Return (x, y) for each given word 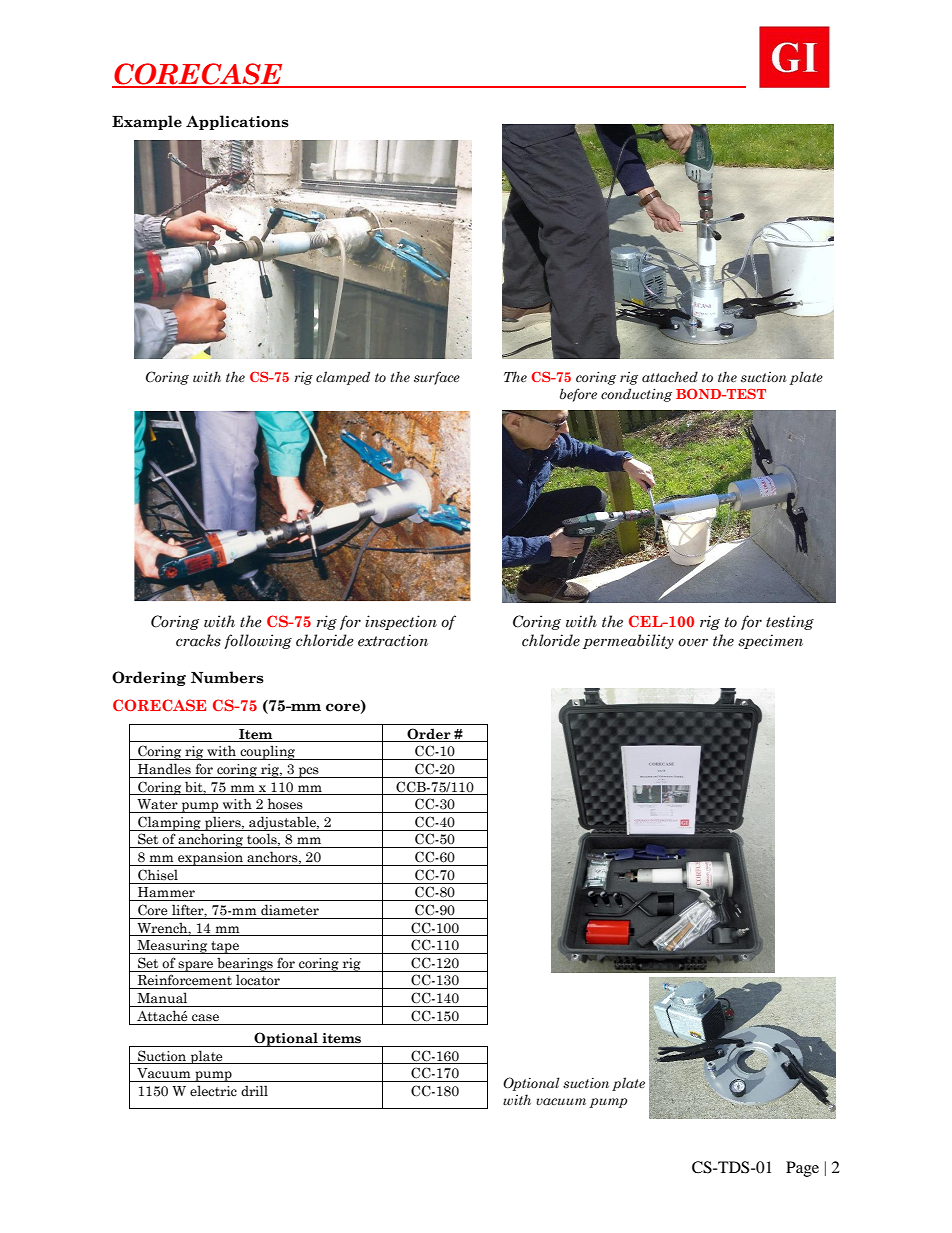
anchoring (211, 840)
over (693, 642)
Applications (237, 122)
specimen (770, 641)
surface (437, 378)
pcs (308, 772)
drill (254, 1090)
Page (802, 1169)
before (578, 395)
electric (213, 1091)
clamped (343, 378)
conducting (636, 395)
